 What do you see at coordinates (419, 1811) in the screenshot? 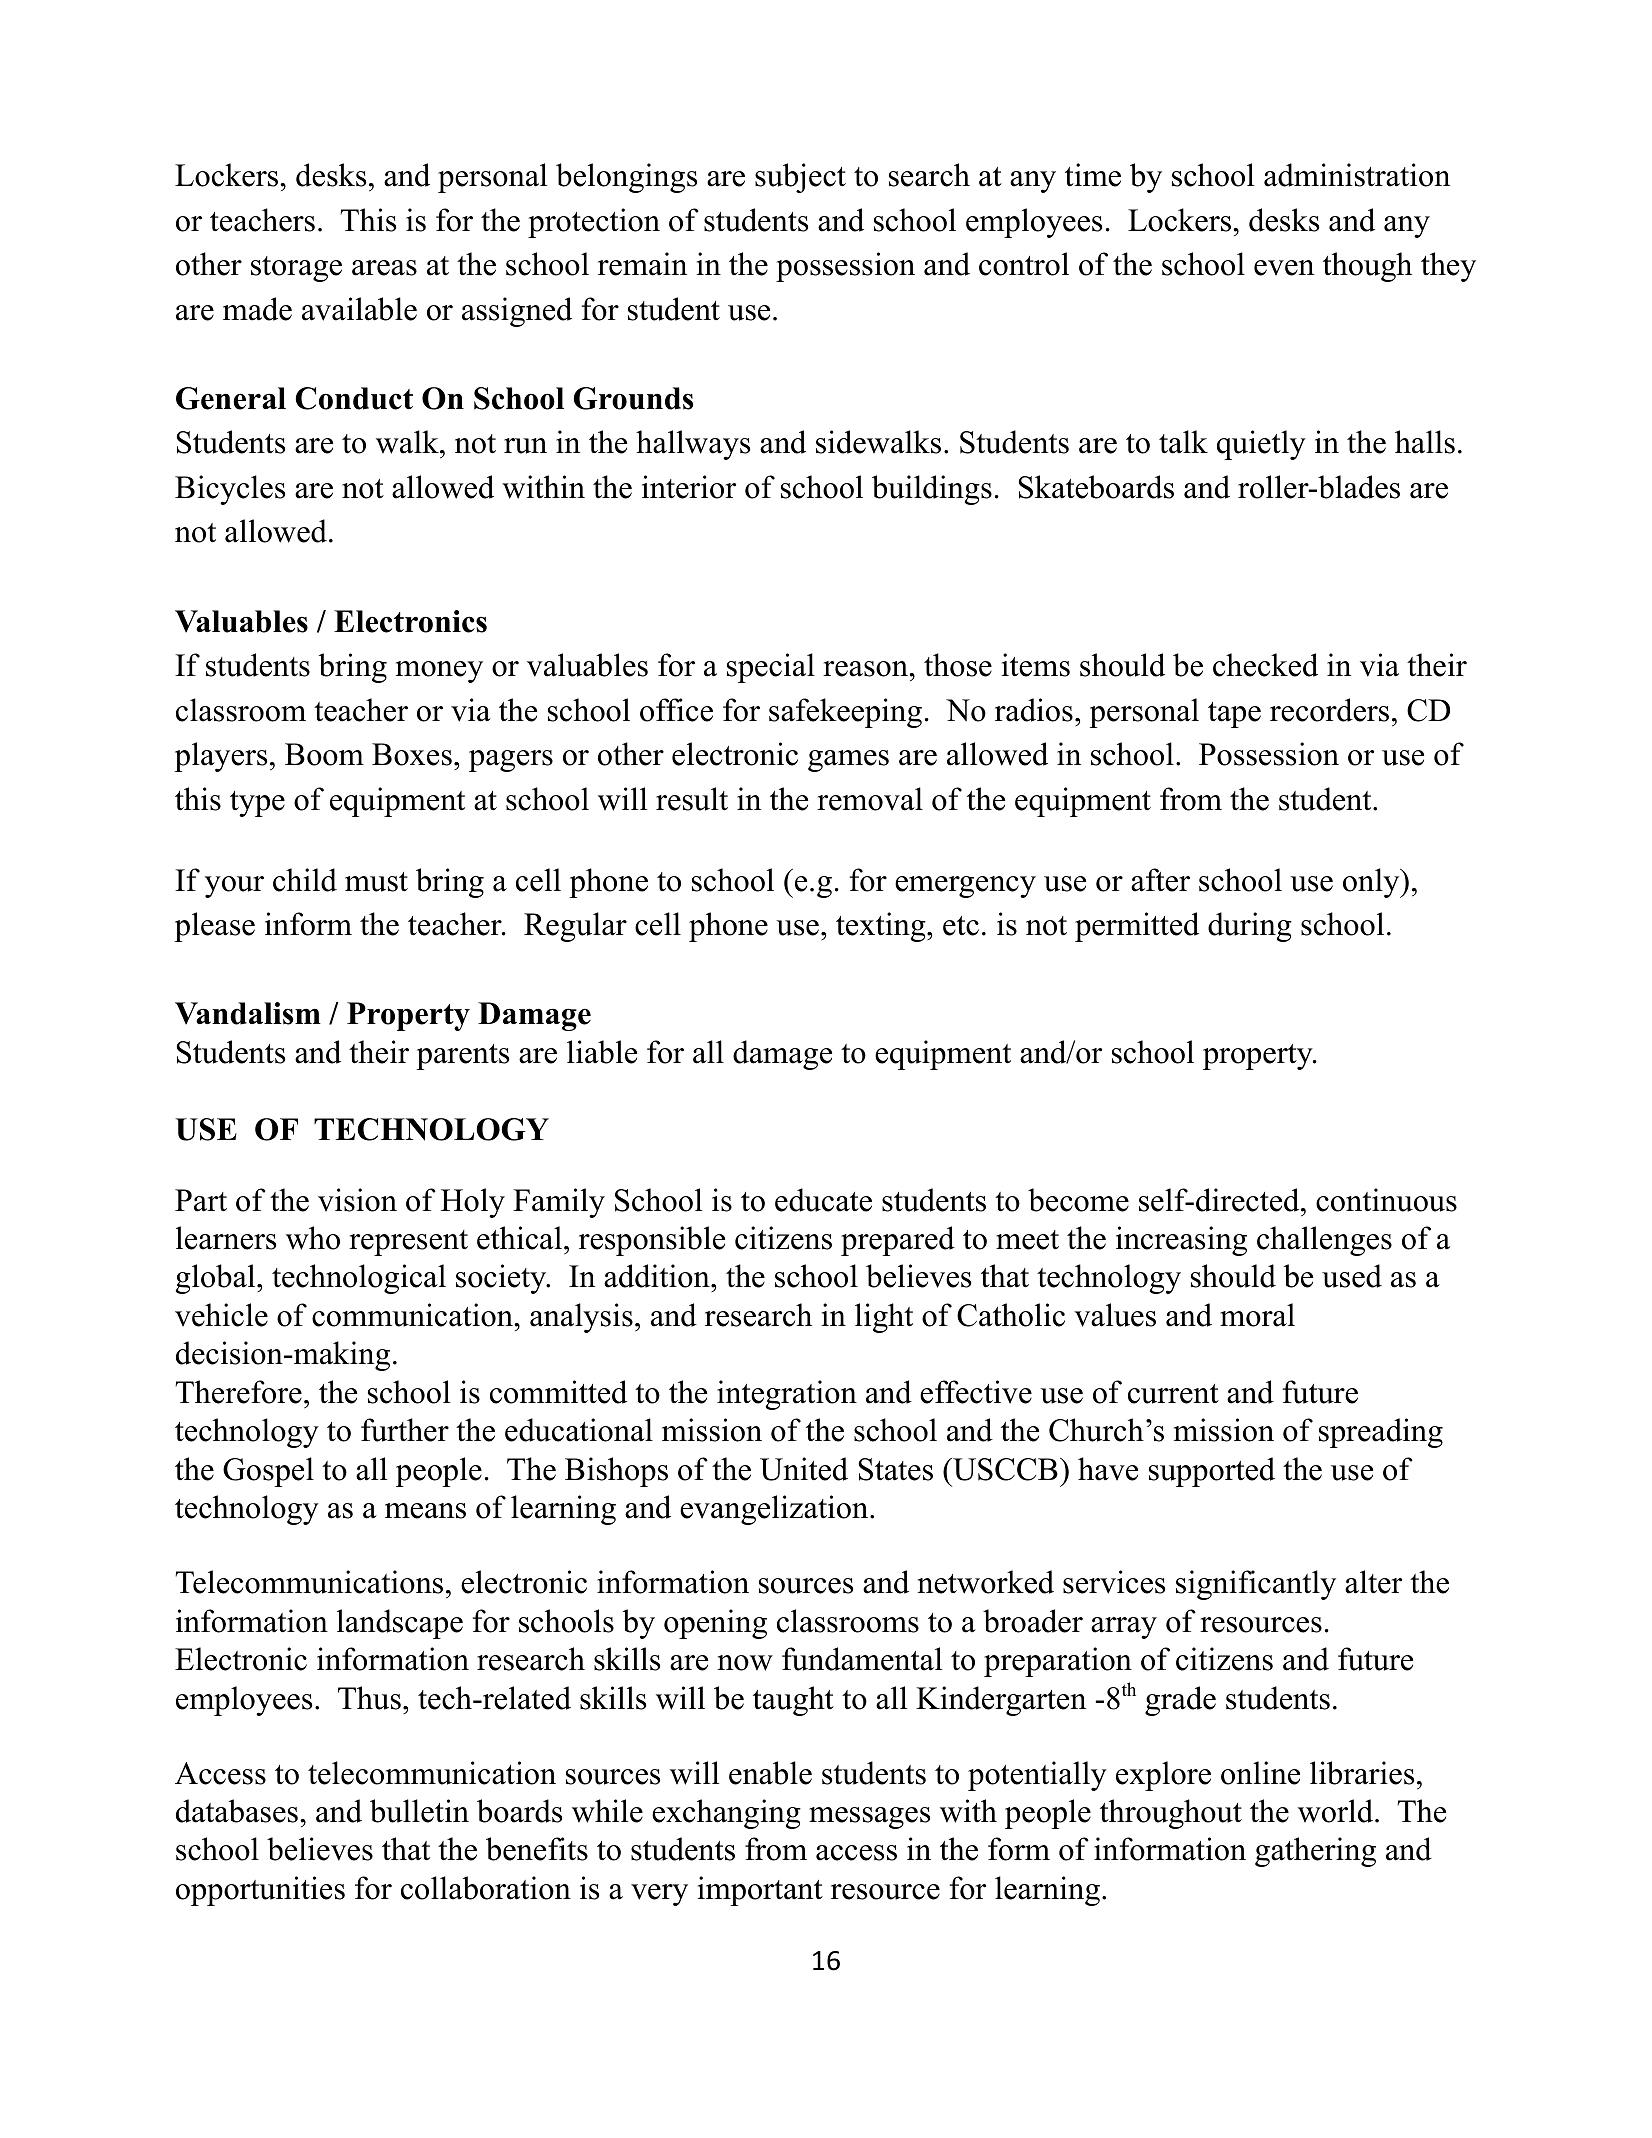
I see `bulletin` at bounding box center [419, 1811].
